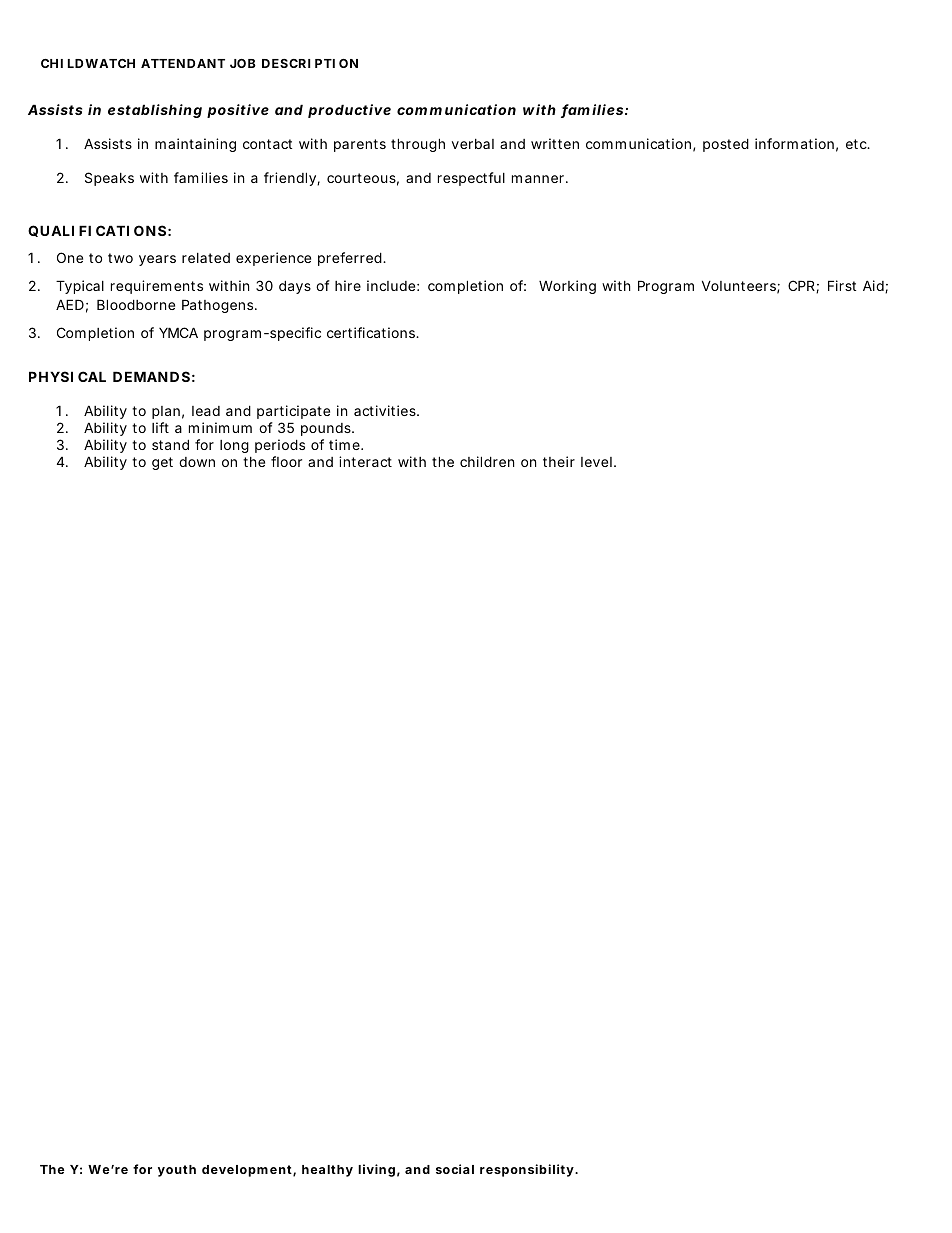 Image resolution: width=952 pixels, height=1233 pixels. I want to click on social, so click(455, 1169).
